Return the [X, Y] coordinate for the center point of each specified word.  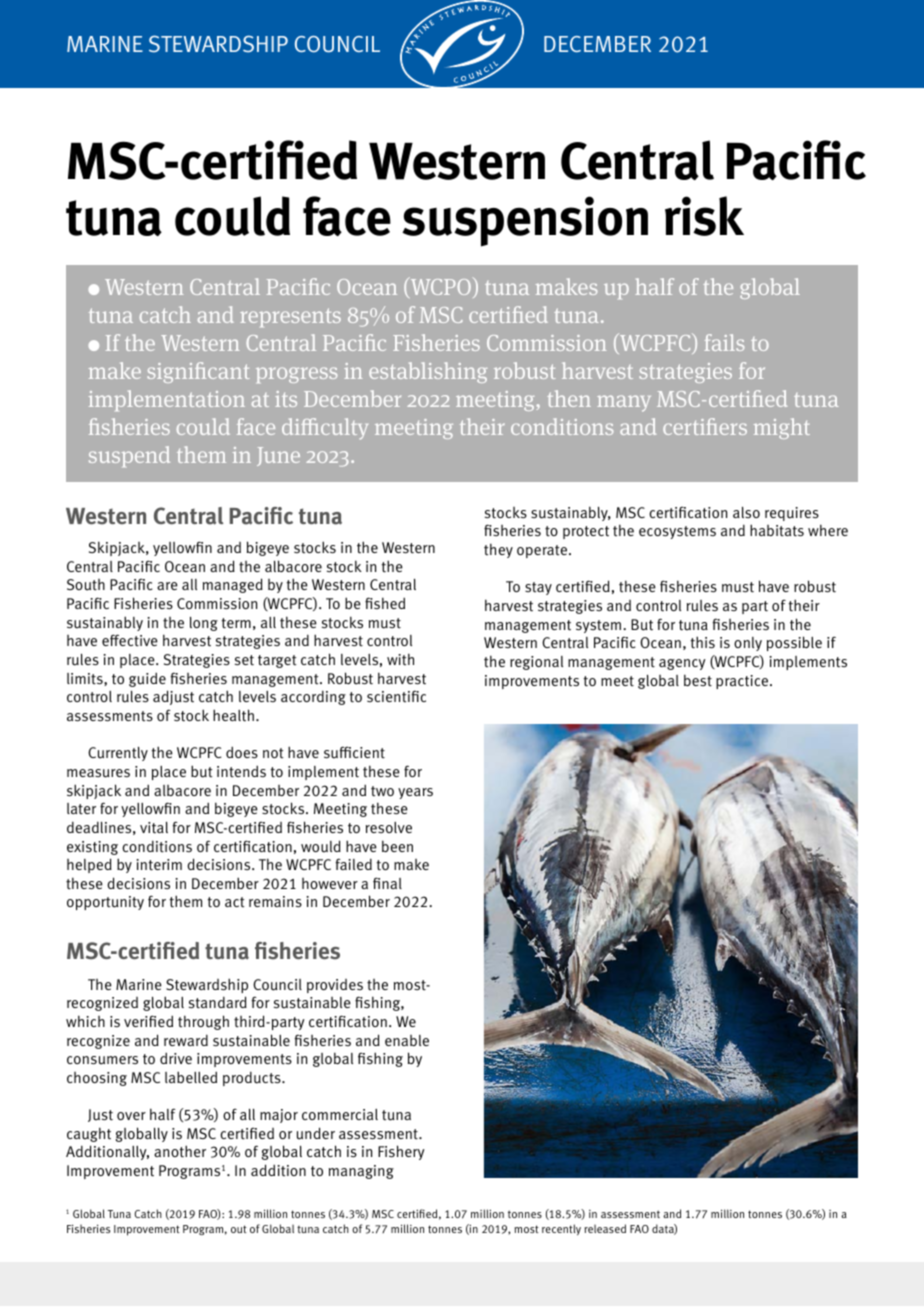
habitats [777, 530]
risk [704, 216]
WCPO [441, 287]
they [498, 550]
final [387, 883]
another [180, 1151]
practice [743, 682]
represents [290, 317]
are [167, 586]
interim [159, 865]
